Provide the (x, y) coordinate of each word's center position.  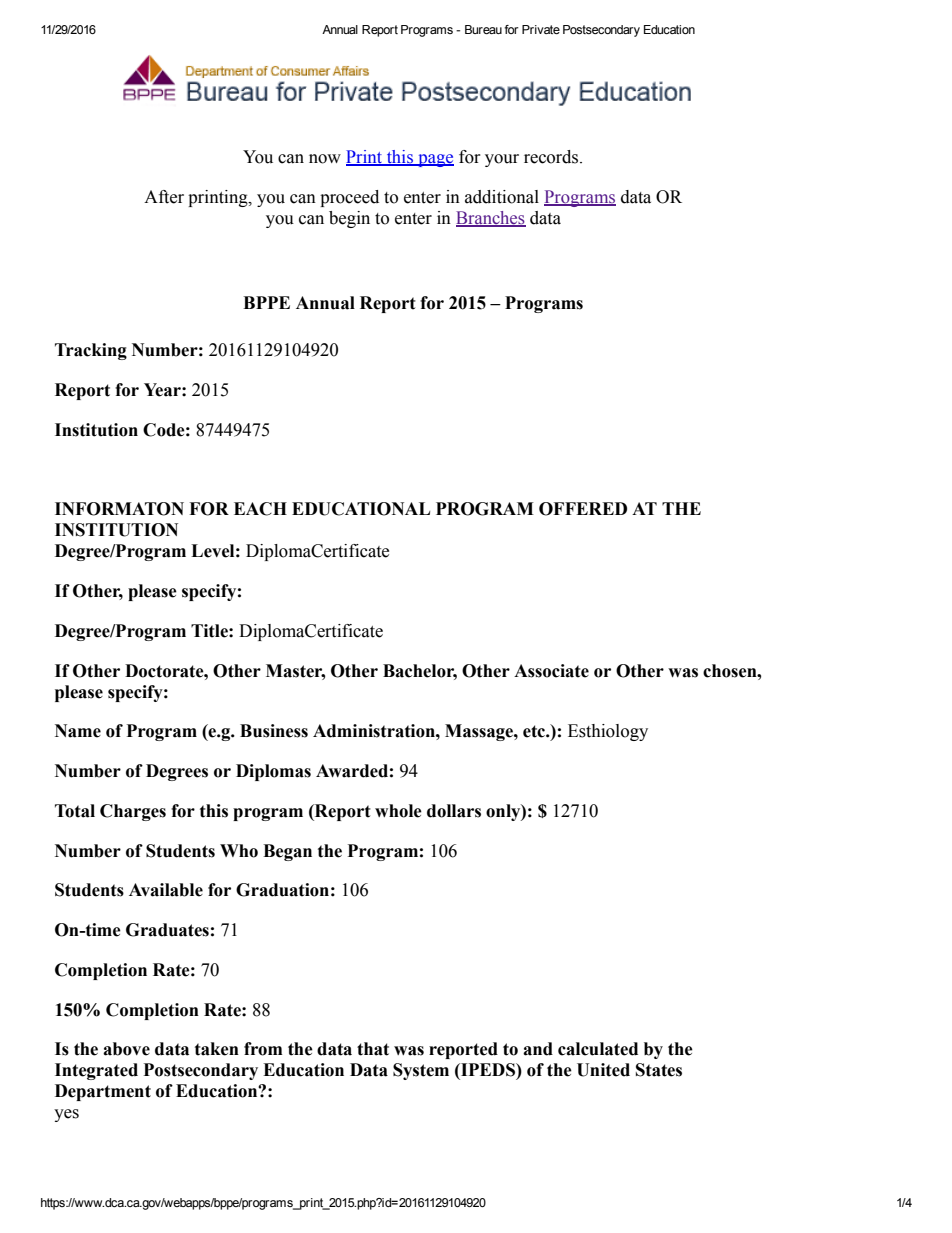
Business (274, 731)
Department (103, 1092)
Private (541, 29)
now (325, 159)
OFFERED (583, 509)
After (164, 197)
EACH (260, 509)
